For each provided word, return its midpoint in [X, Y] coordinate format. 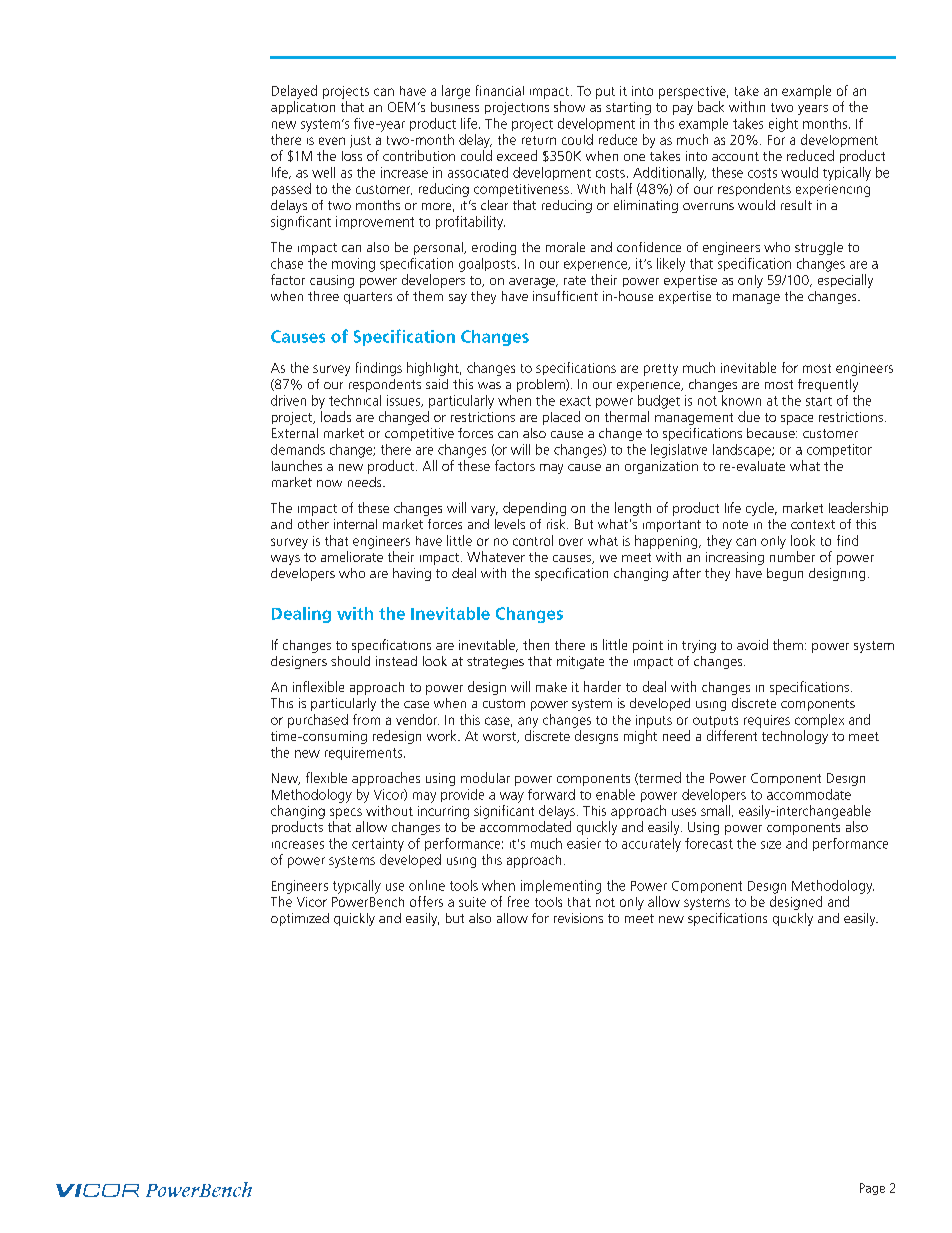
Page [872, 1189]
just [360, 141]
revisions [578, 918]
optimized [300, 919]
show [569, 106]
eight [783, 125]
